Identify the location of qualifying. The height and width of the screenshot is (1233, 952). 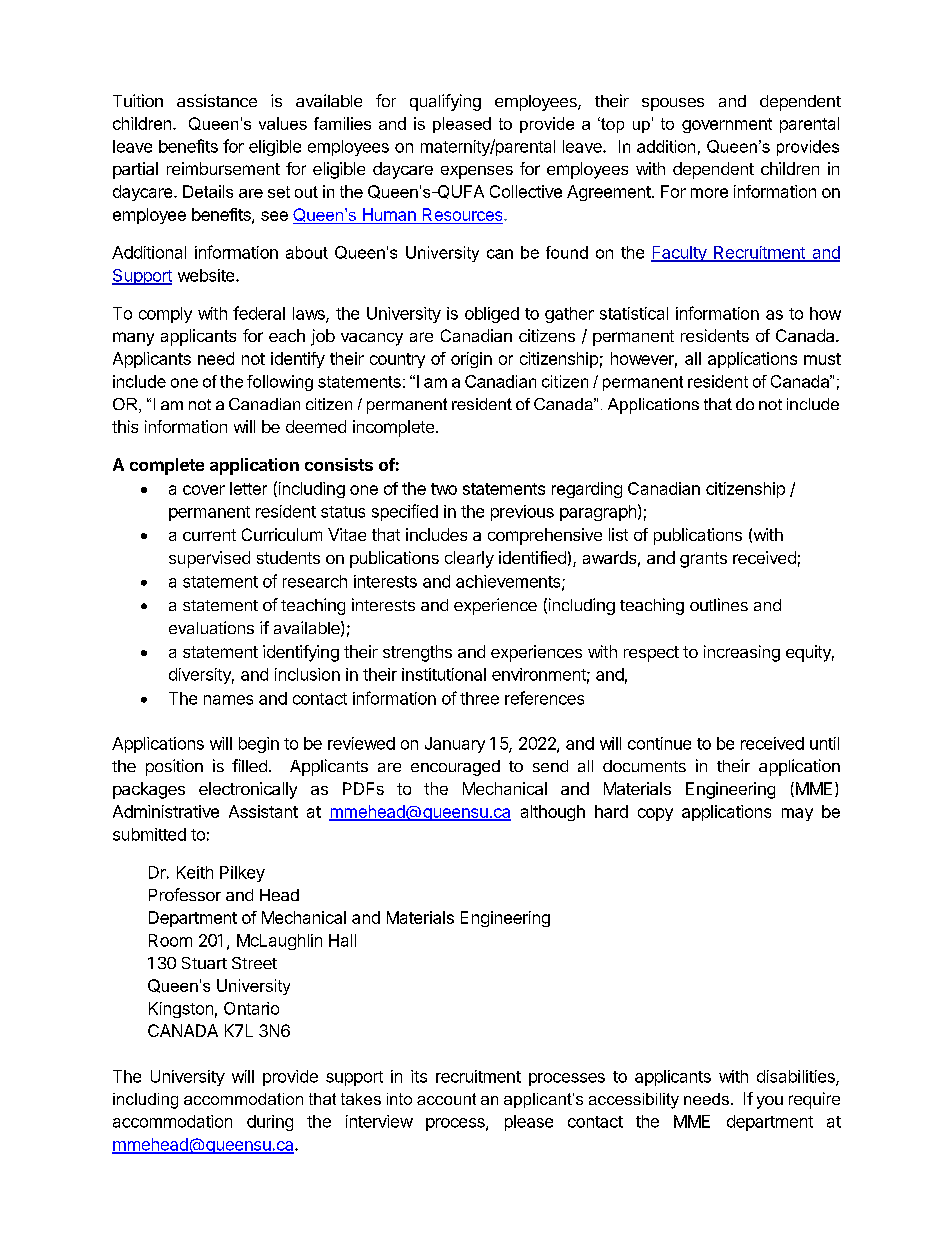
(445, 102).
